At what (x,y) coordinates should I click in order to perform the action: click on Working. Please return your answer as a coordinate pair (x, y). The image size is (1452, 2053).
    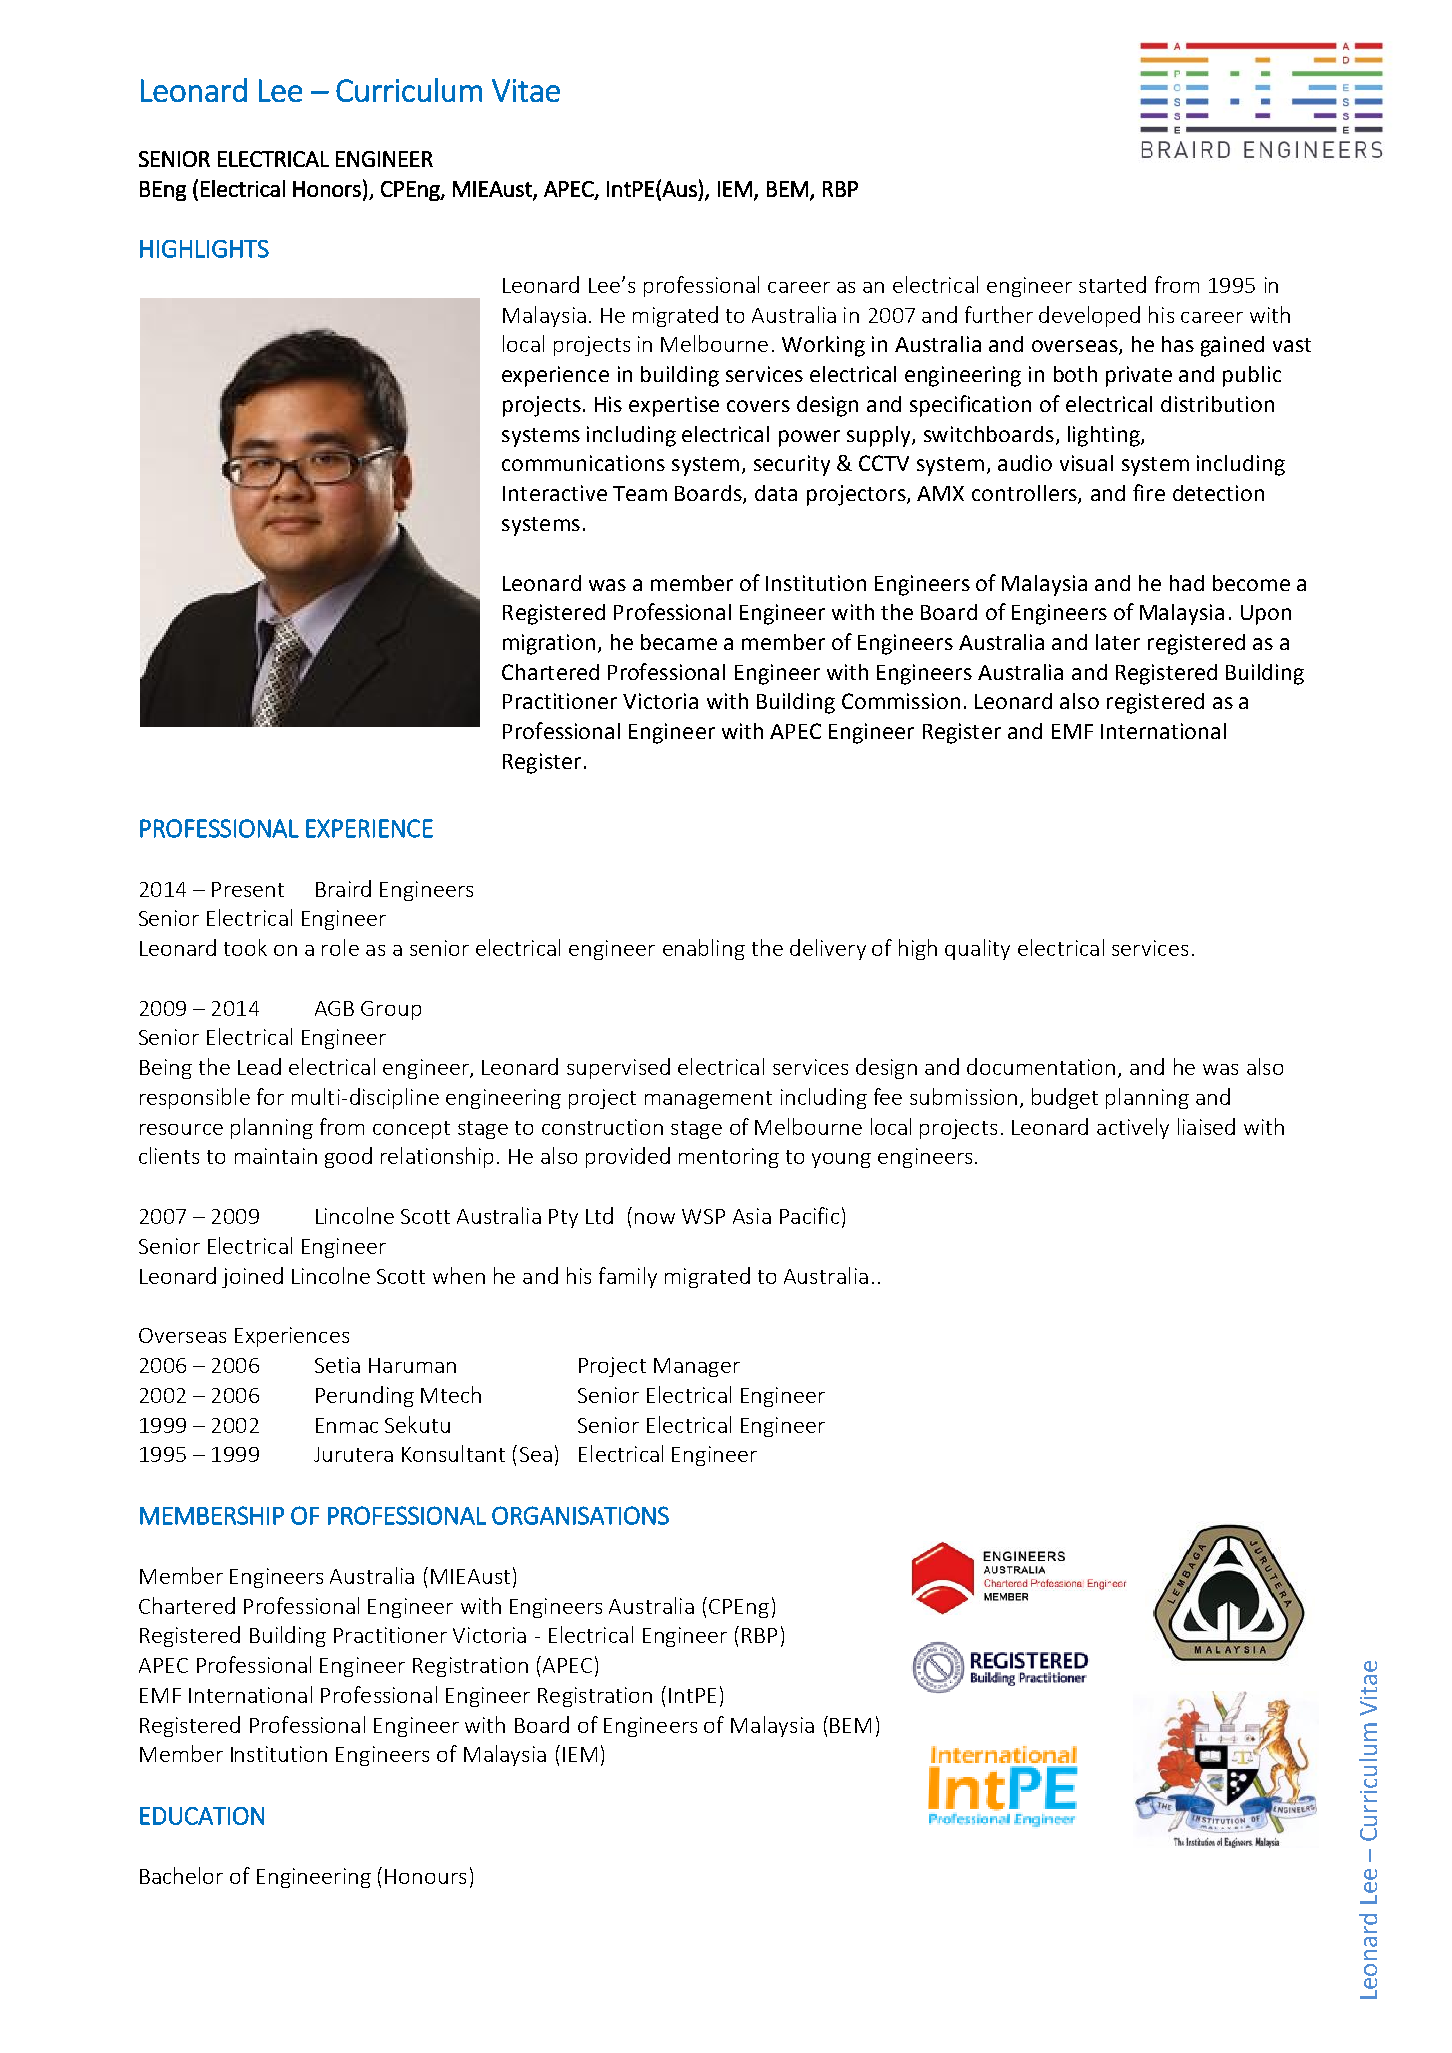
    Looking at the image, I should click on (823, 346).
